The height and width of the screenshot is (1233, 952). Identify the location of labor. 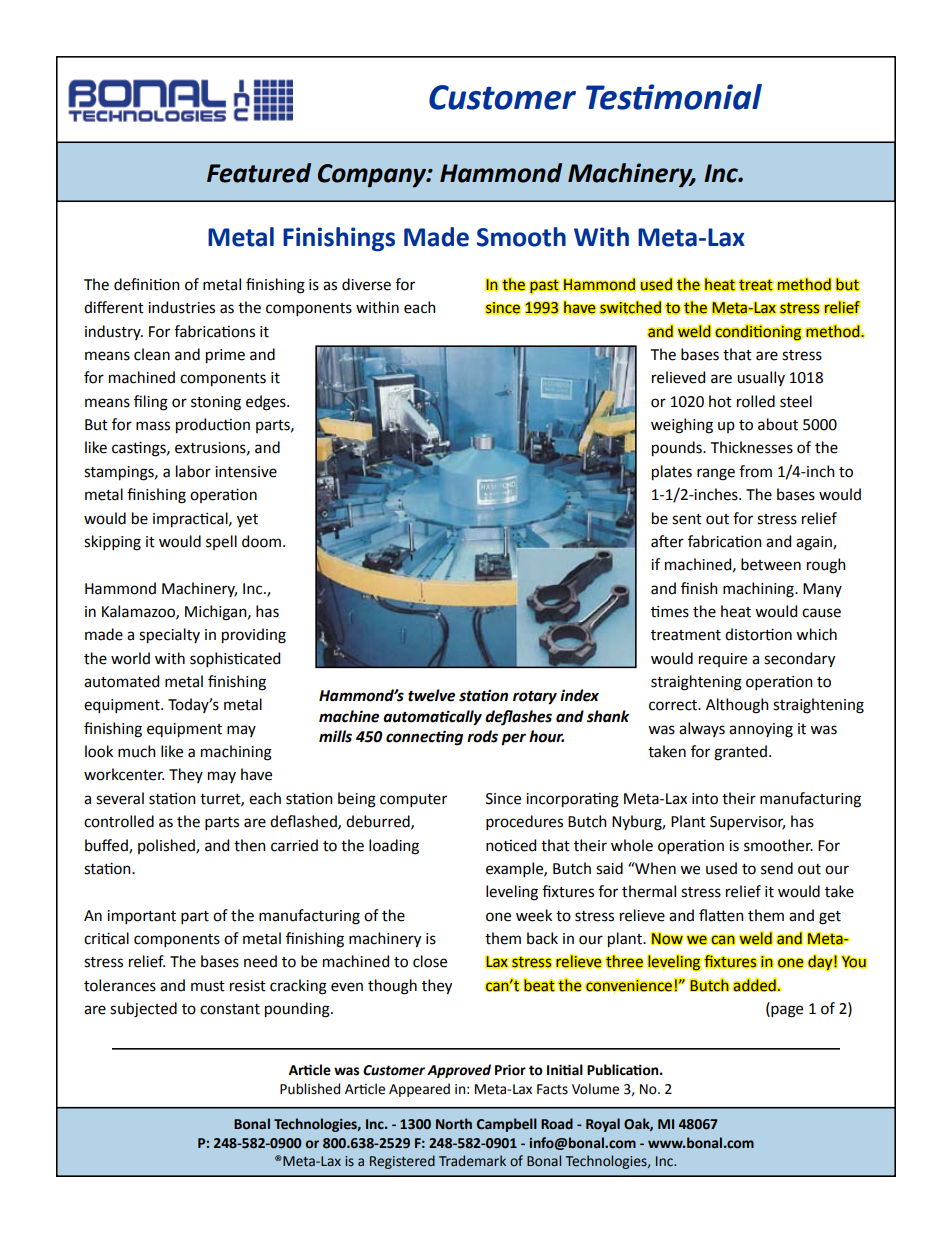
(193, 471).
